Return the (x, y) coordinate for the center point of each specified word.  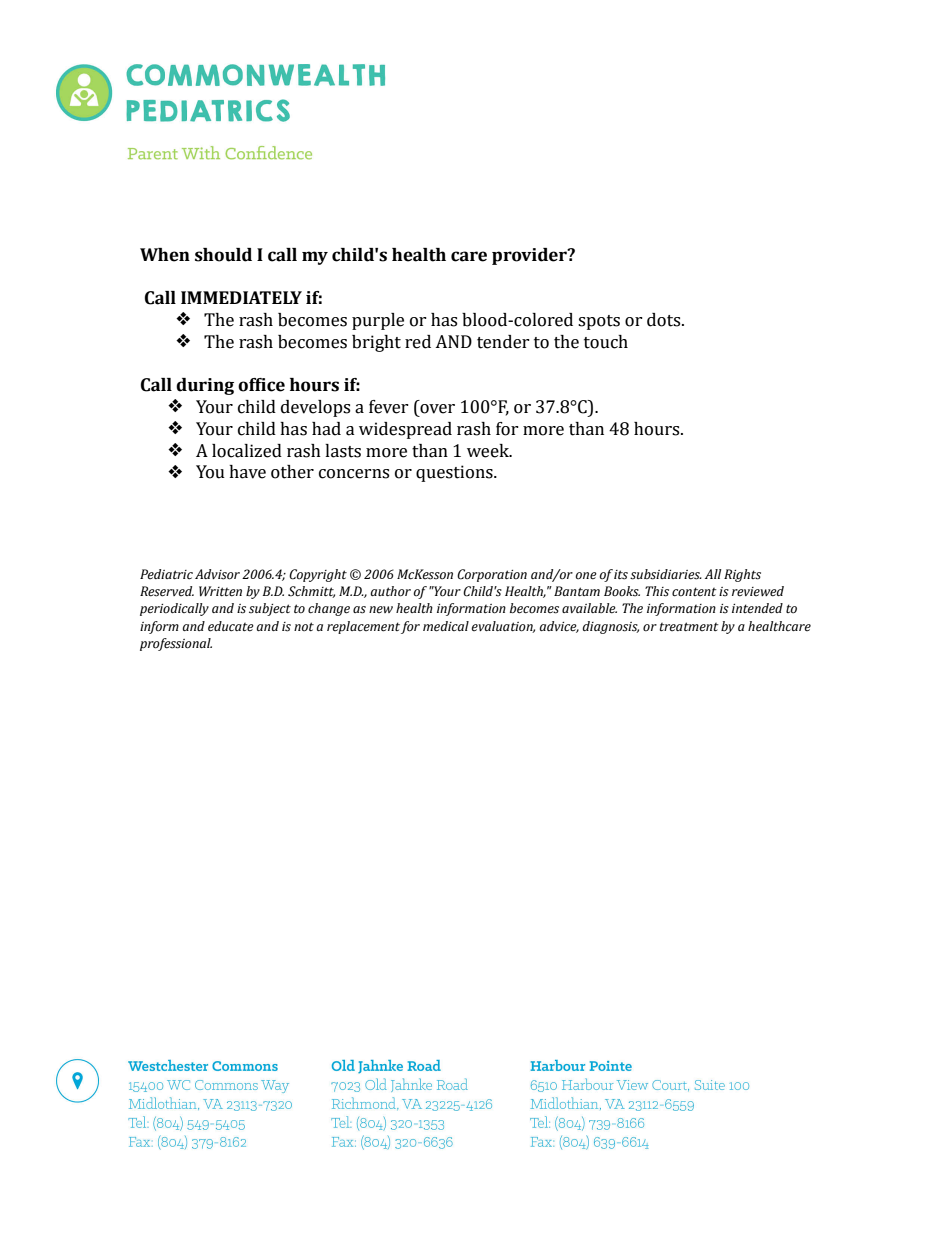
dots (665, 320)
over (437, 409)
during (205, 386)
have (247, 472)
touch (606, 342)
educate (231, 626)
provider (530, 256)
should (223, 255)
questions (455, 473)
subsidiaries (666, 574)
